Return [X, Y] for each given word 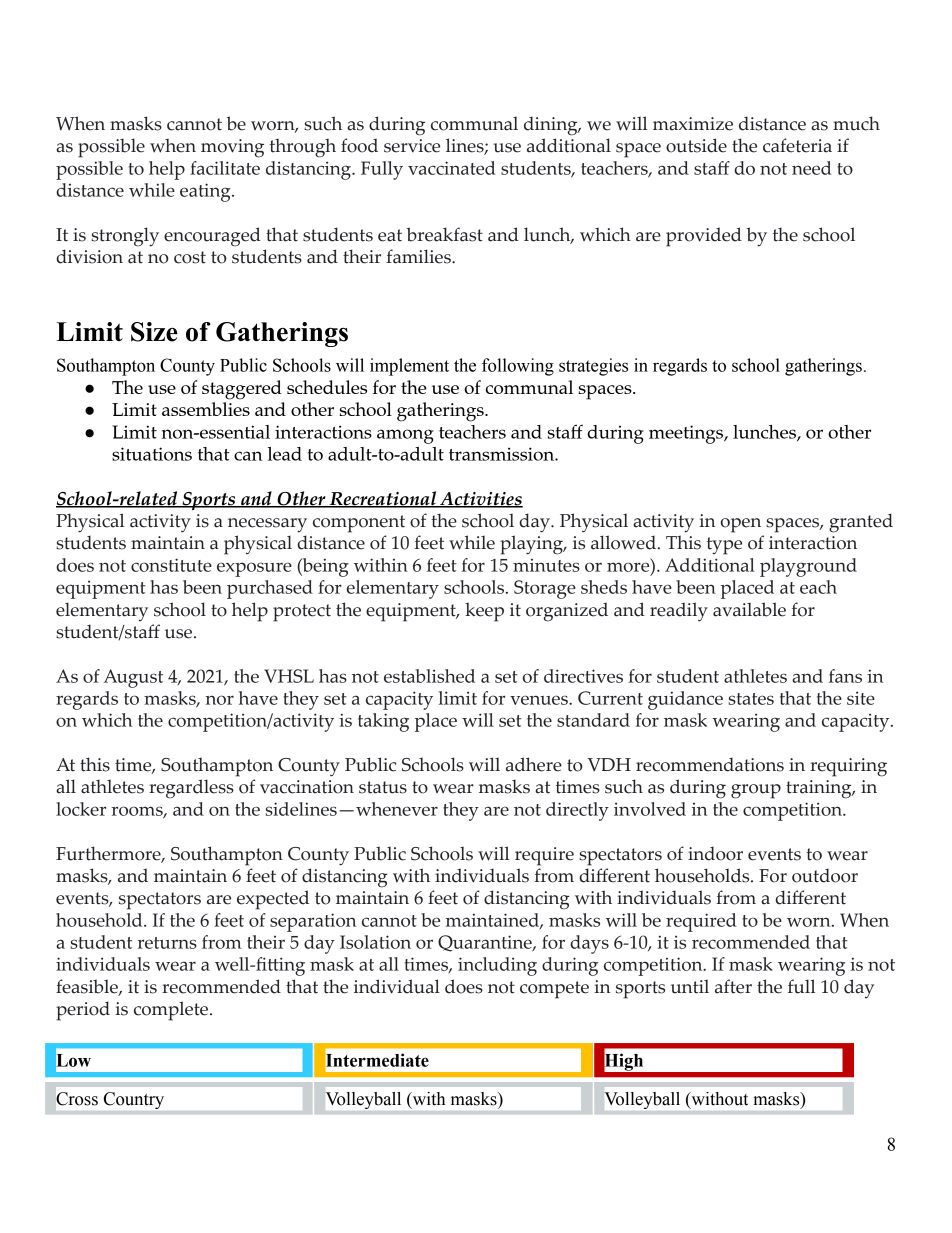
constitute [171, 565]
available [749, 609]
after [733, 986]
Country [134, 1100]
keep [484, 612]
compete [554, 990]
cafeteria [797, 145]
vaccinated [452, 168]
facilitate [225, 168]
